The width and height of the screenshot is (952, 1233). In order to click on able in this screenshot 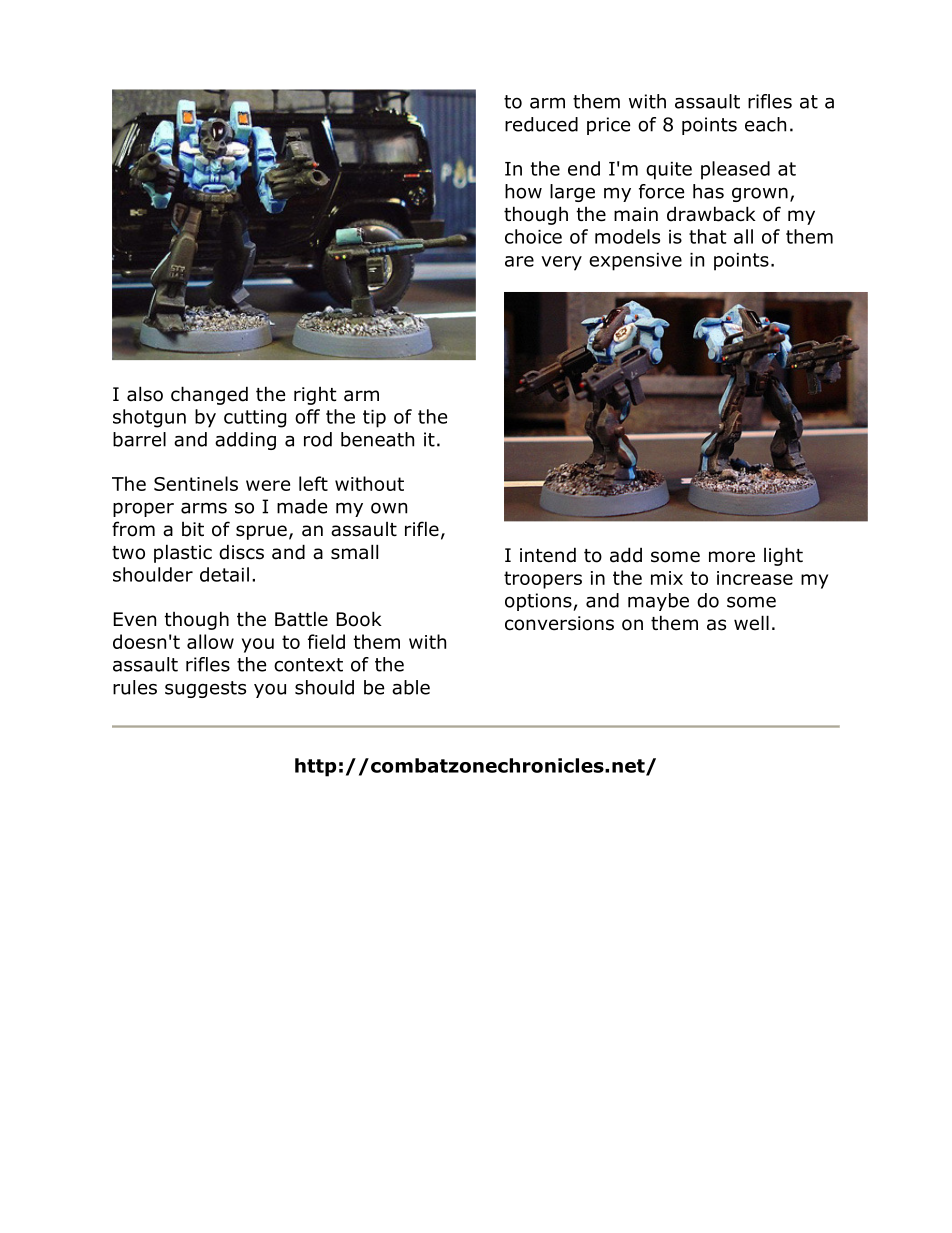, I will do `click(411, 687)`.
